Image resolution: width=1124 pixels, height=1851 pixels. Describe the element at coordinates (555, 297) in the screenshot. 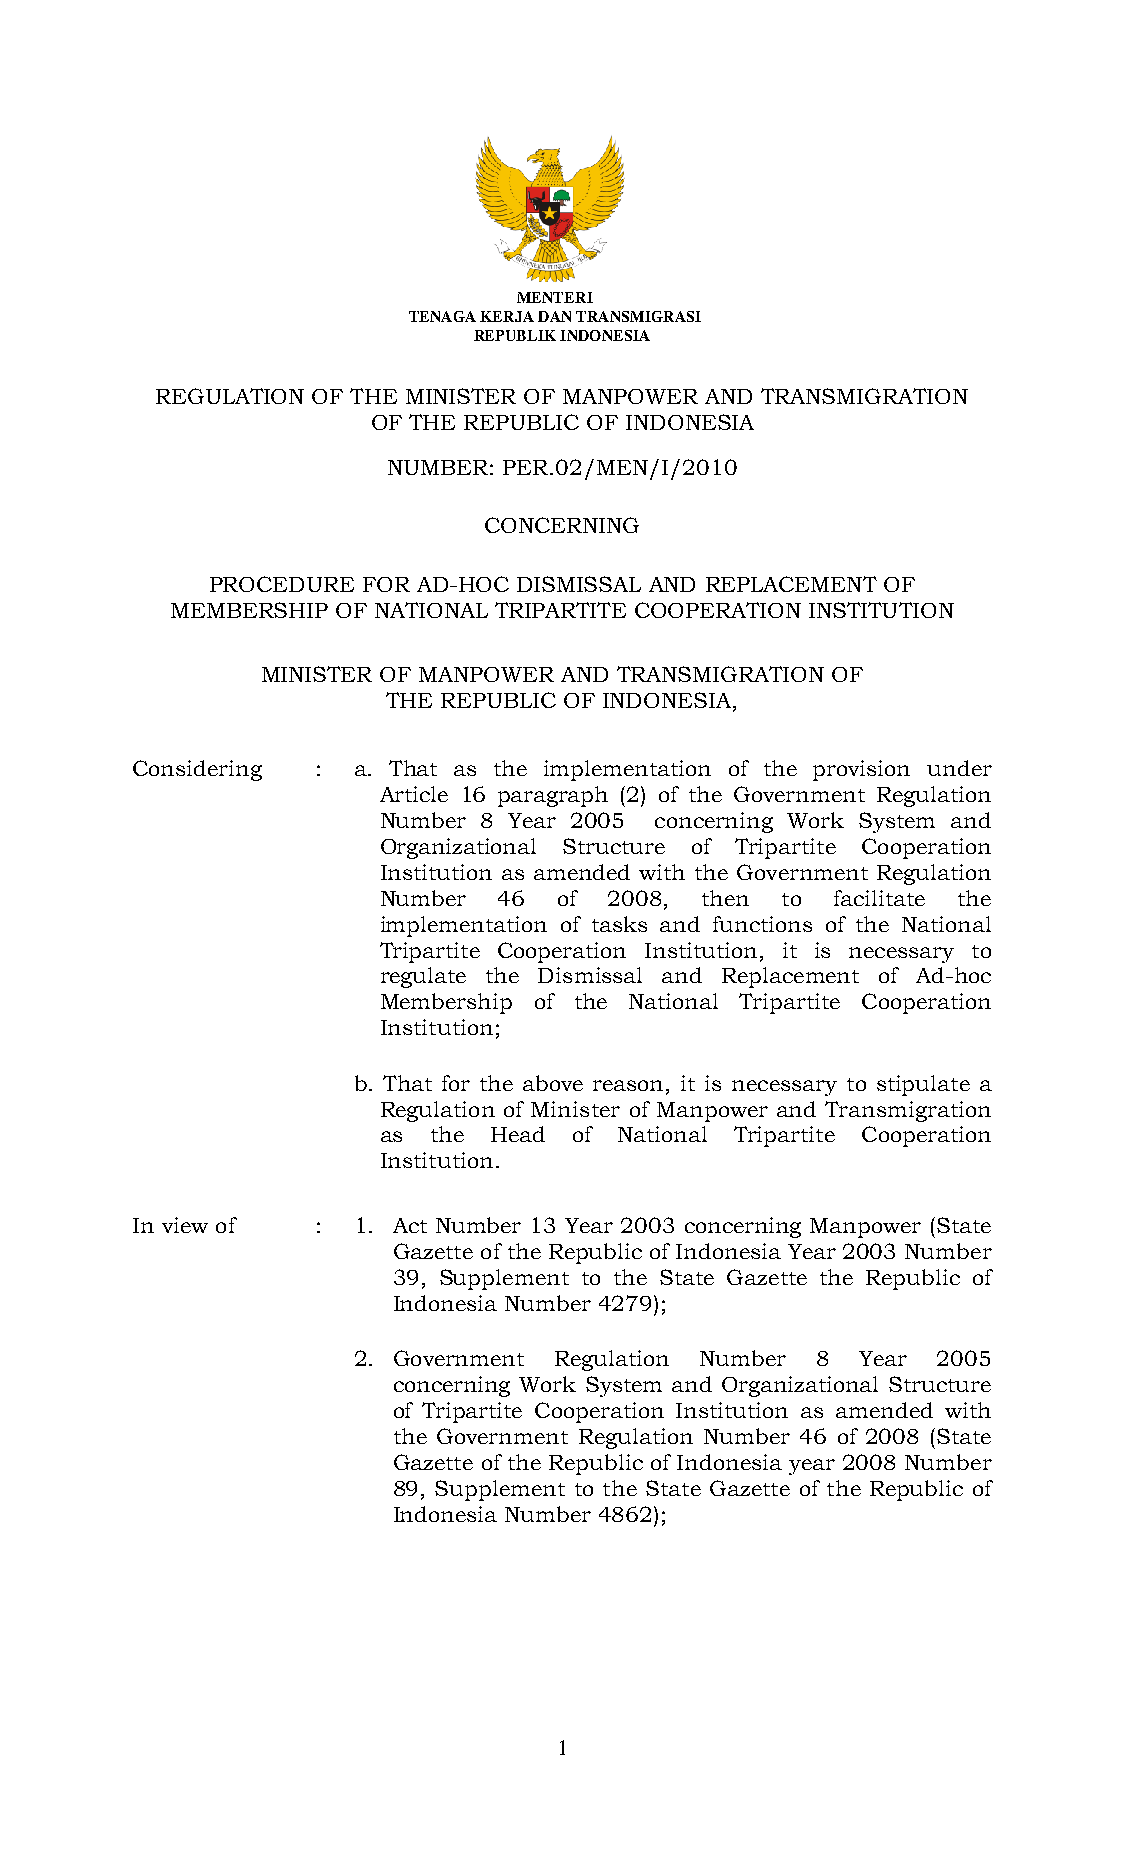

I see `MENTERI` at that location.
